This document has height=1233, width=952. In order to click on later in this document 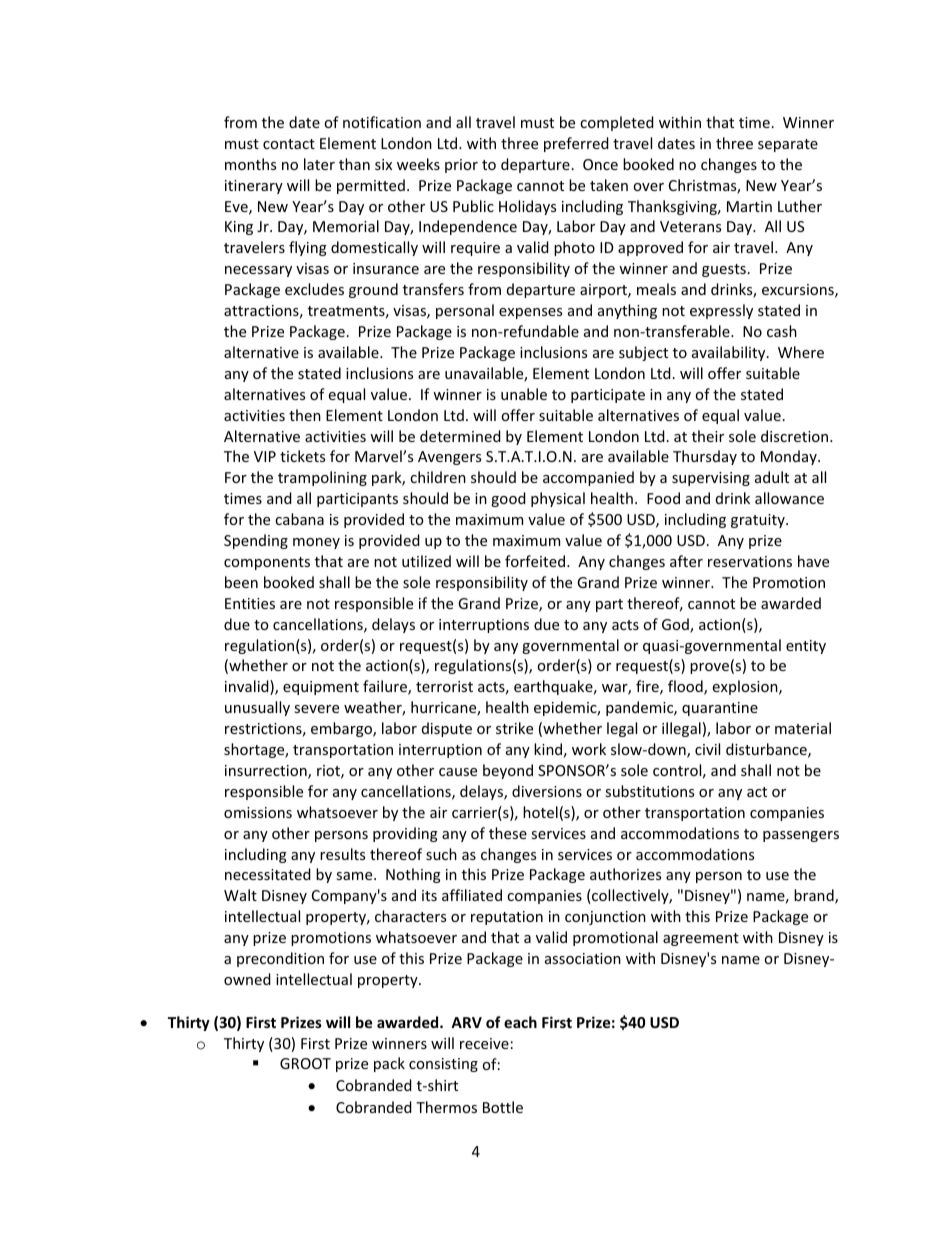, I will do `click(319, 164)`.
